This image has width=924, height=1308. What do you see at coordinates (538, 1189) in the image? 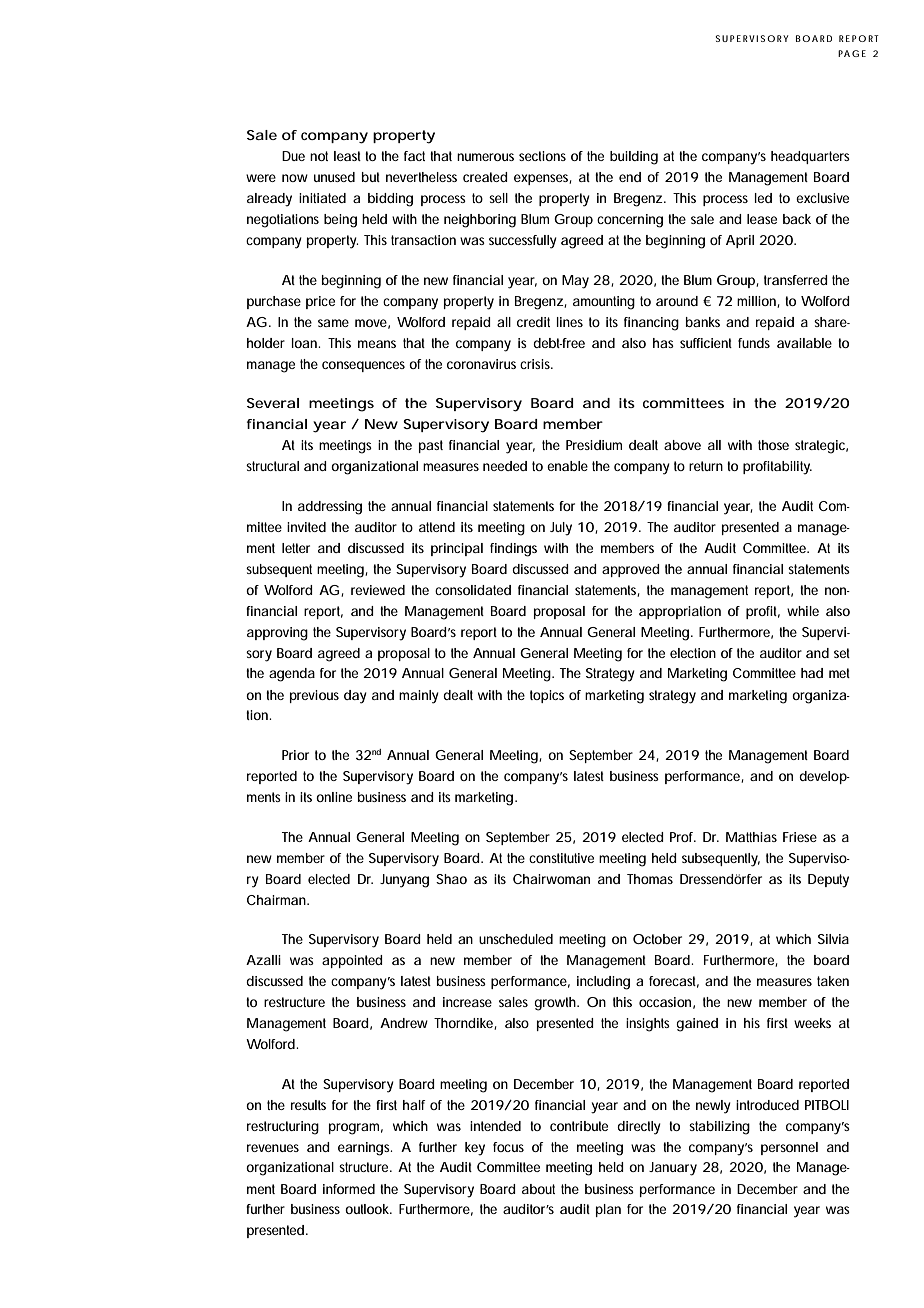
I see `about` at bounding box center [538, 1189].
